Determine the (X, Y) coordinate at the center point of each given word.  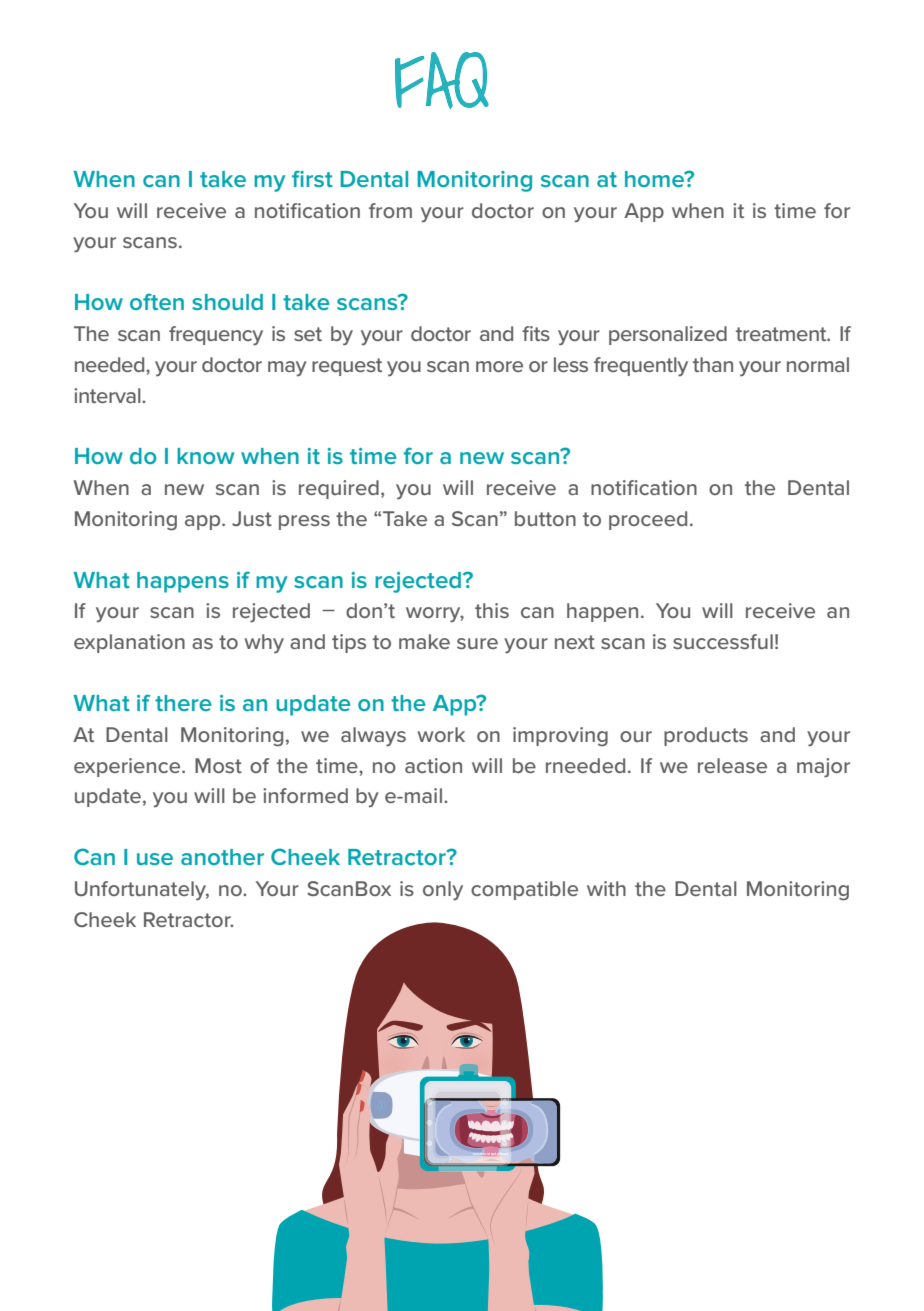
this (492, 610)
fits (536, 333)
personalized (668, 335)
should (227, 302)
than (713, 364)
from (390, 210)
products (706, 736)
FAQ (442, 80)
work (441, 734)
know (205, 456)
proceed (648, 520)
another (222, 857)
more (499, 366)
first (312, 178)
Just (252, 518)
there (183, 703)
